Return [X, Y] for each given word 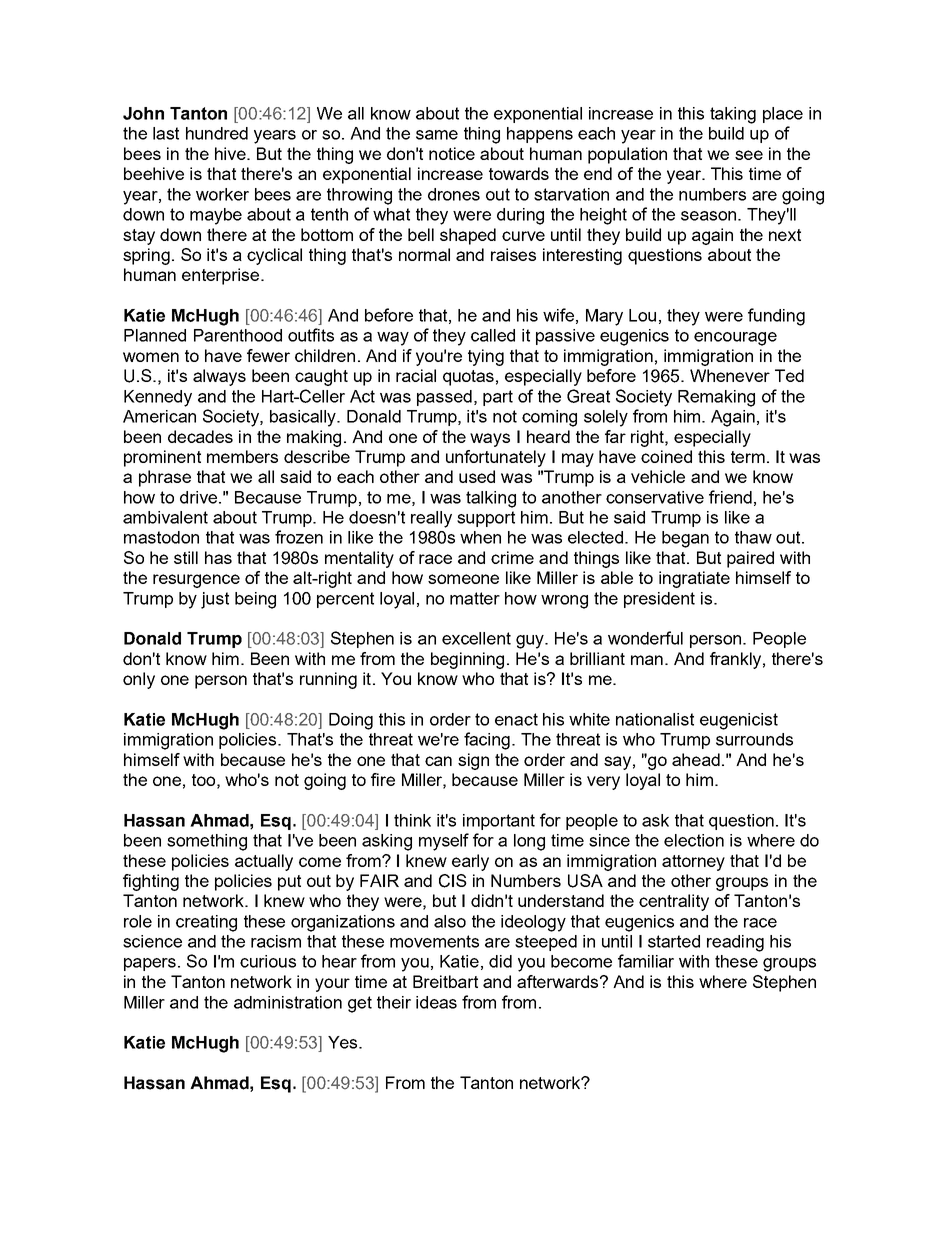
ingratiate [694, 579]
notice [452, 153]
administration [288, 1002]
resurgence [196, 581]
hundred [217, 133]
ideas [436, 1002]
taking [733, 115]
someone [463, 579]
